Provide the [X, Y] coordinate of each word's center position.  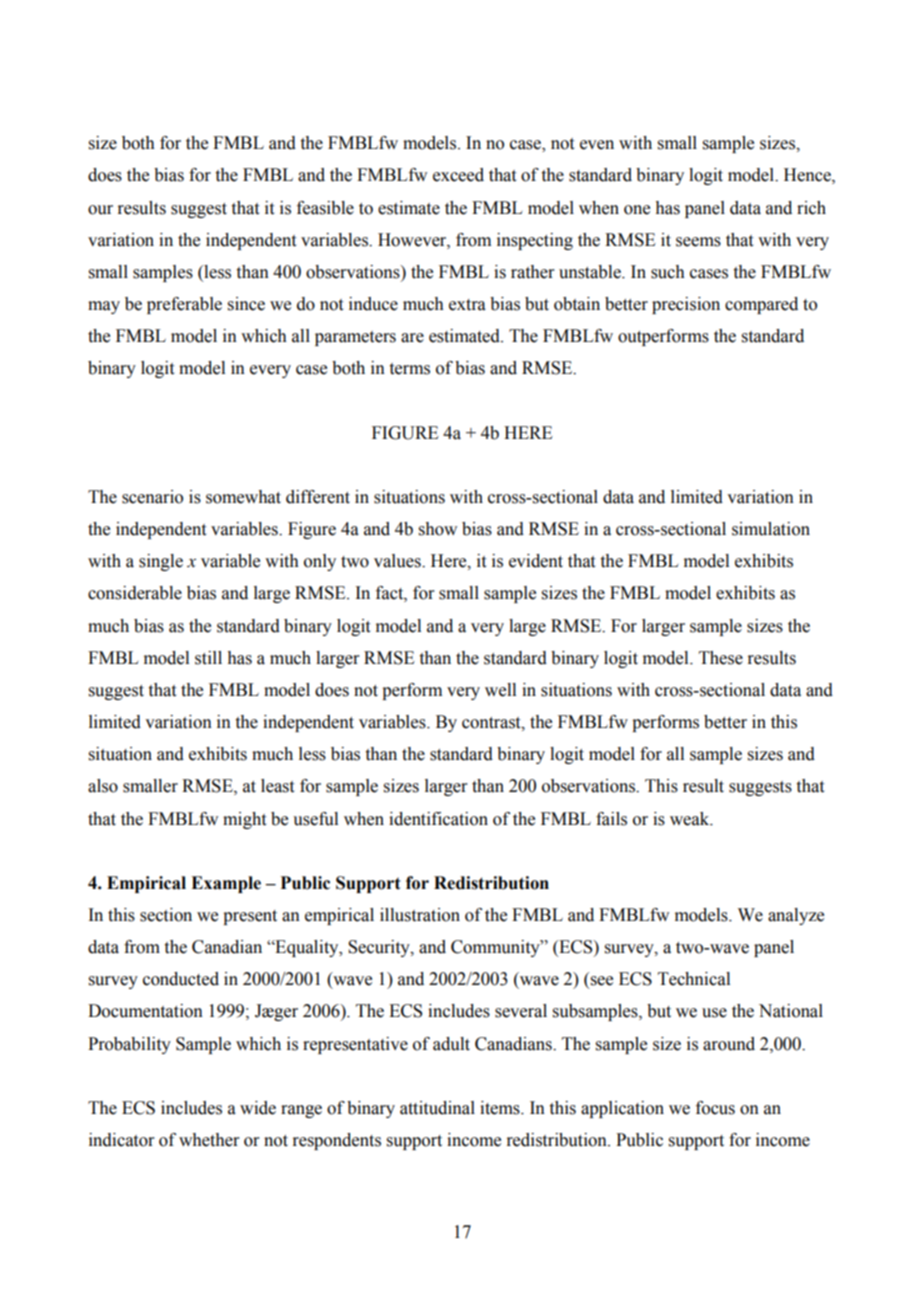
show [438, 529]
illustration [420, 915]
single [161, 562]
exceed [458, 175]
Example [226, 884]
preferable [184, 305]
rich [811, 208]
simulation [771, 529]
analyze [796, 916]
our [100, 210]
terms [409, 369]
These [721, 658]
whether [209, 1140]
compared [761, 305]
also [103, 786]
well [500, 690]
